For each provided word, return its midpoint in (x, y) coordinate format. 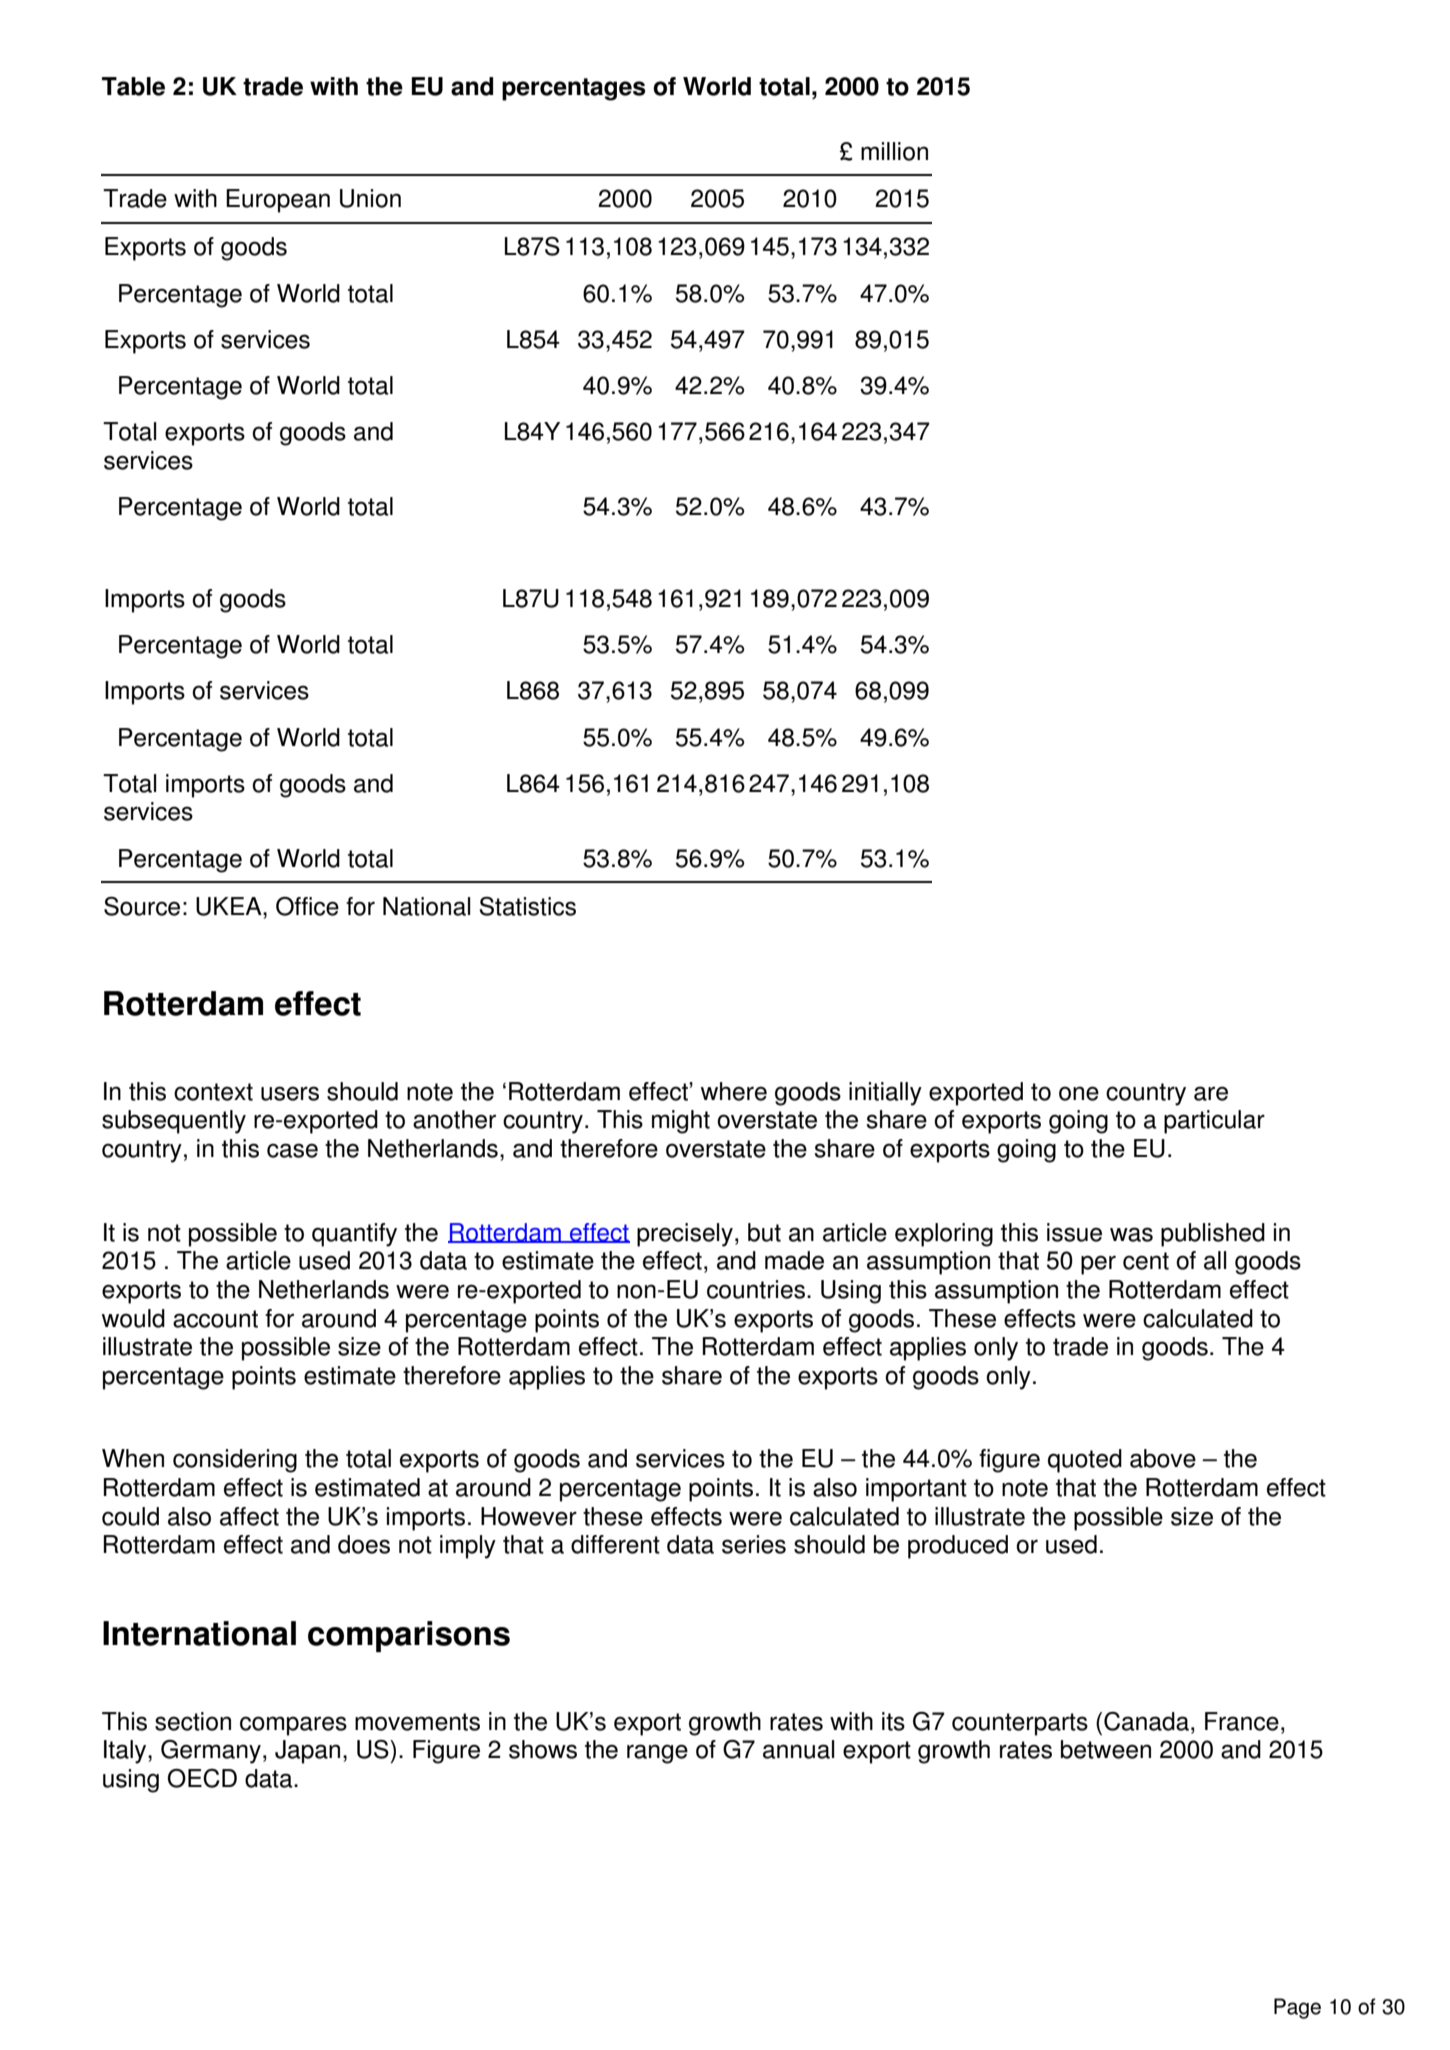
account (215, 1319)
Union (370, 198)
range (657, 1754)
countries (756, 1289)
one (1079, 1093)
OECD (202, 1778)
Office (307, 906)
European (278, 201)
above (1163, 1458)
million (894, 151)
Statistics (528, 906)
